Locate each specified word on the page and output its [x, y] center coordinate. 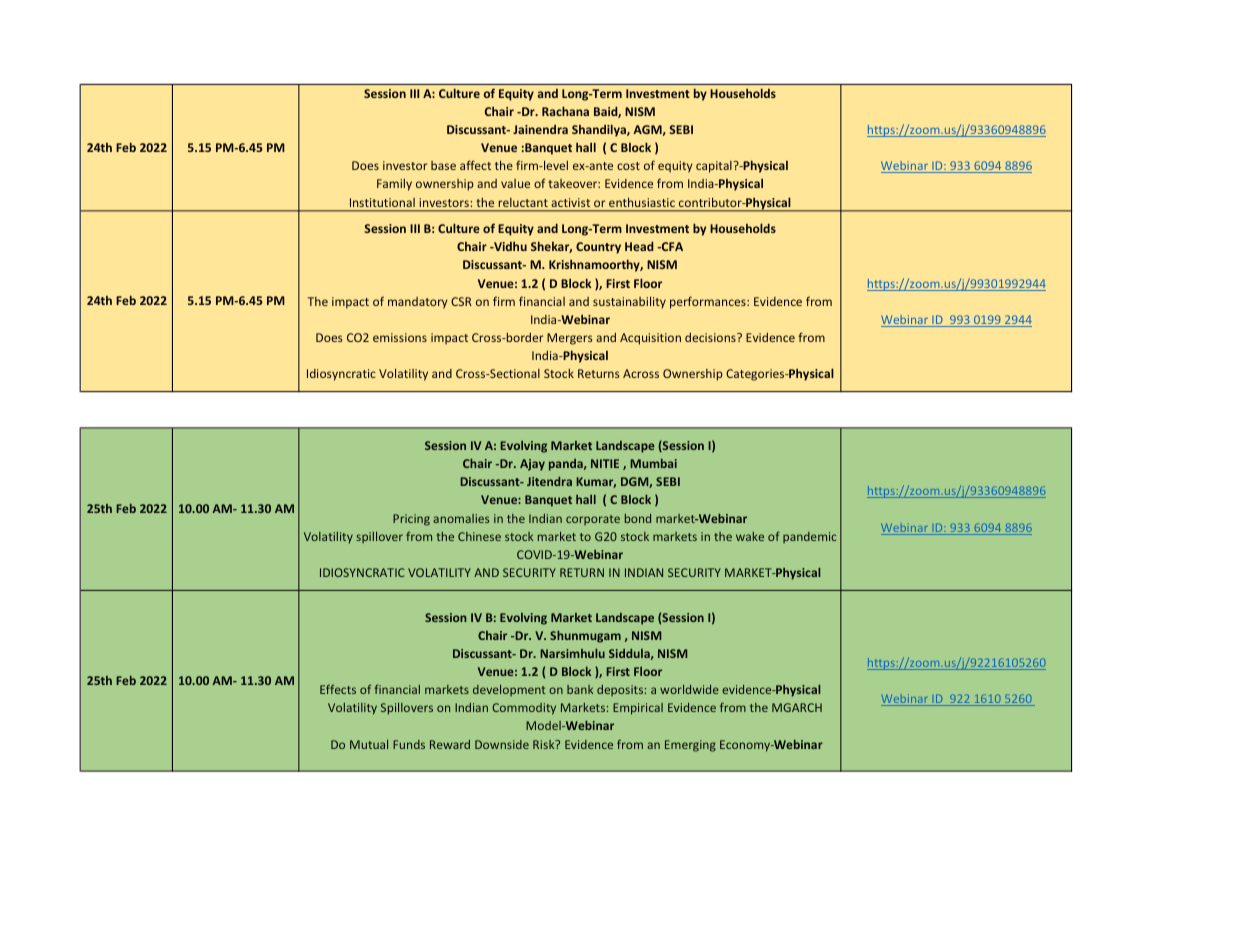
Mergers [569, 339]
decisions [711, 337]
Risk [545, 744]
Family [394, 185]
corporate [593, 520]
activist [571, 202]
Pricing [411, 520]
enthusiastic [642, 202]
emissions [400, 337]
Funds [409, 744]
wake [750, 536]
